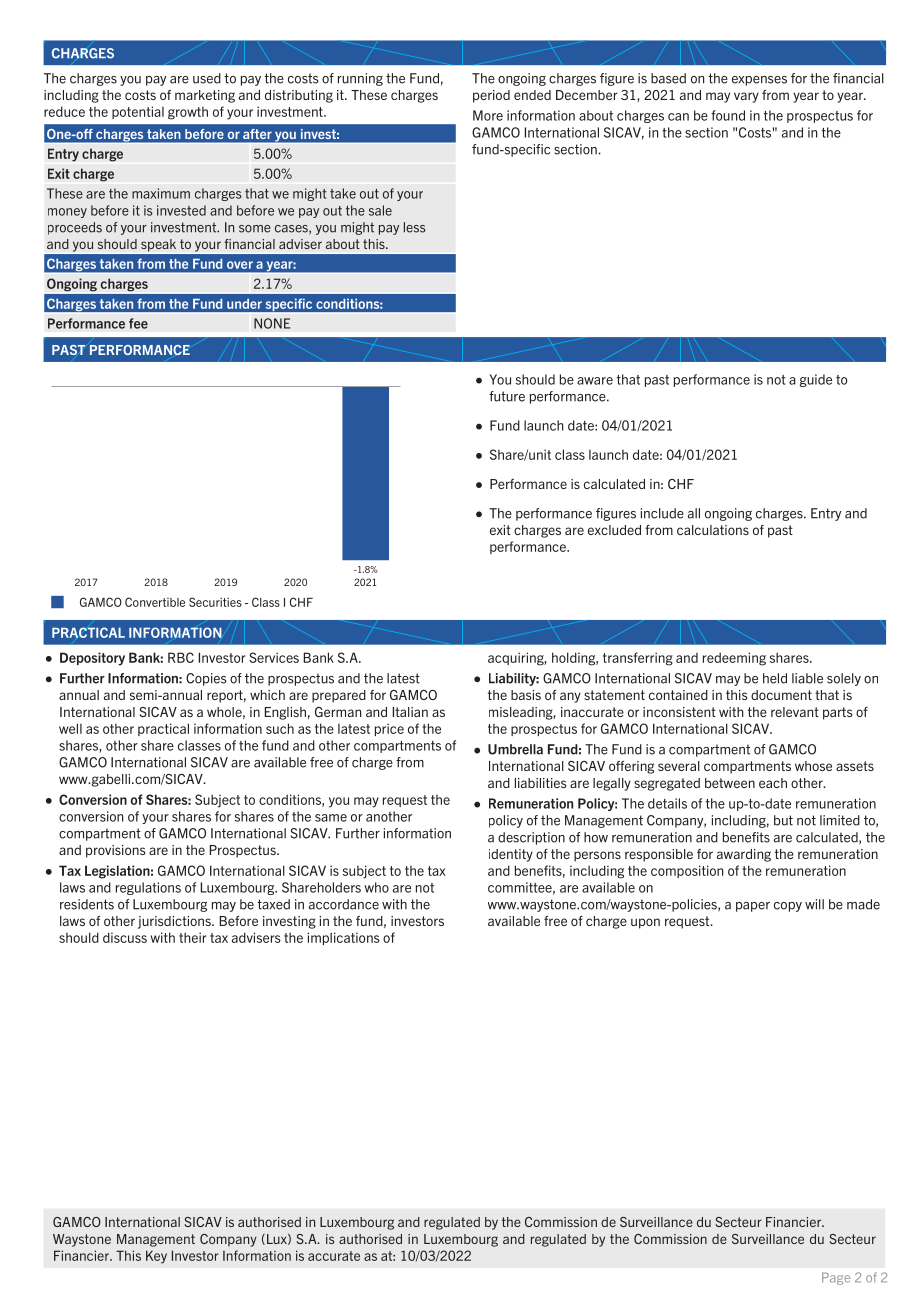 Image resolution: width=924 pixels, height=1307 pixels. Describe the element at coordinates (507, 396) in the screenshot. I see `future` at that location.
